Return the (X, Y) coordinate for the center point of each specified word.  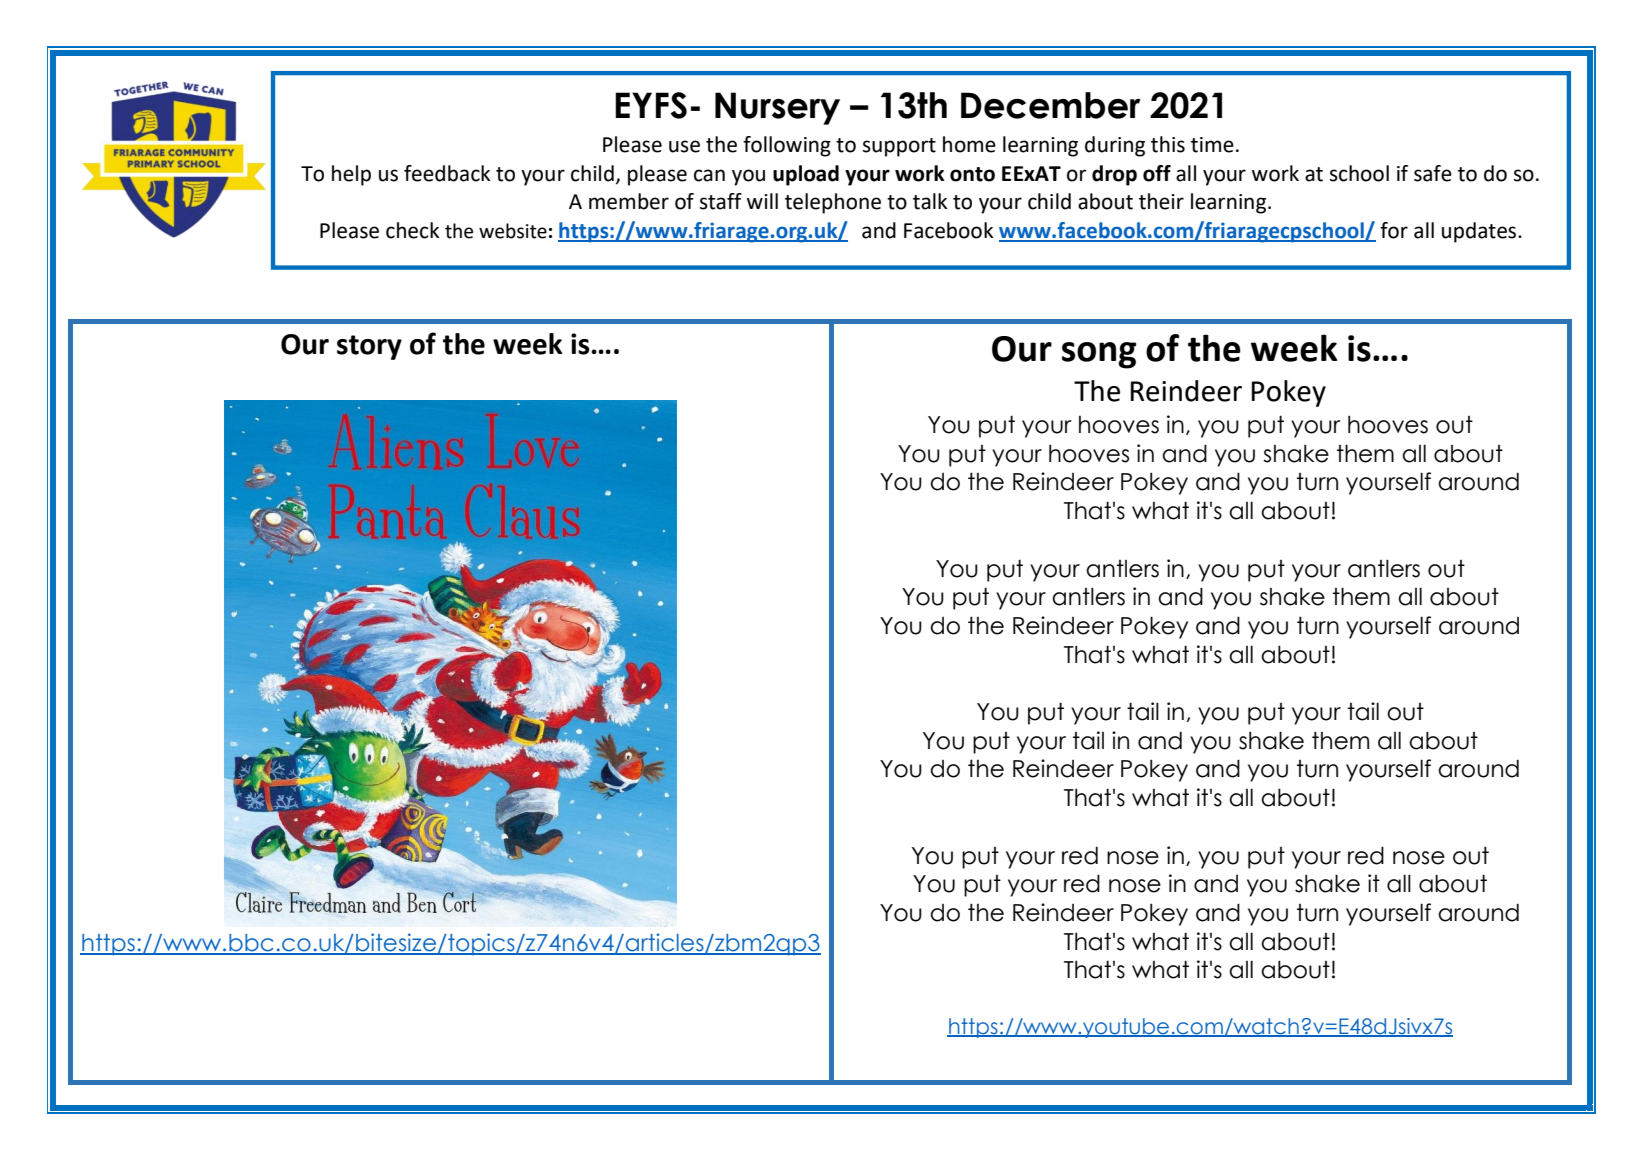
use (684, 146)
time (1212, 145)
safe (1433, 173)
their (1161, 201)
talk (930, 201)
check (412, 230)
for (1394, 230)
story (369, 347)
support (899, 147)
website (513, 231)
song (1099, 355)
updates (1480, 232)
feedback (447, 173)
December (1051, 105)
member (629, 201)
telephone (833, 203)
